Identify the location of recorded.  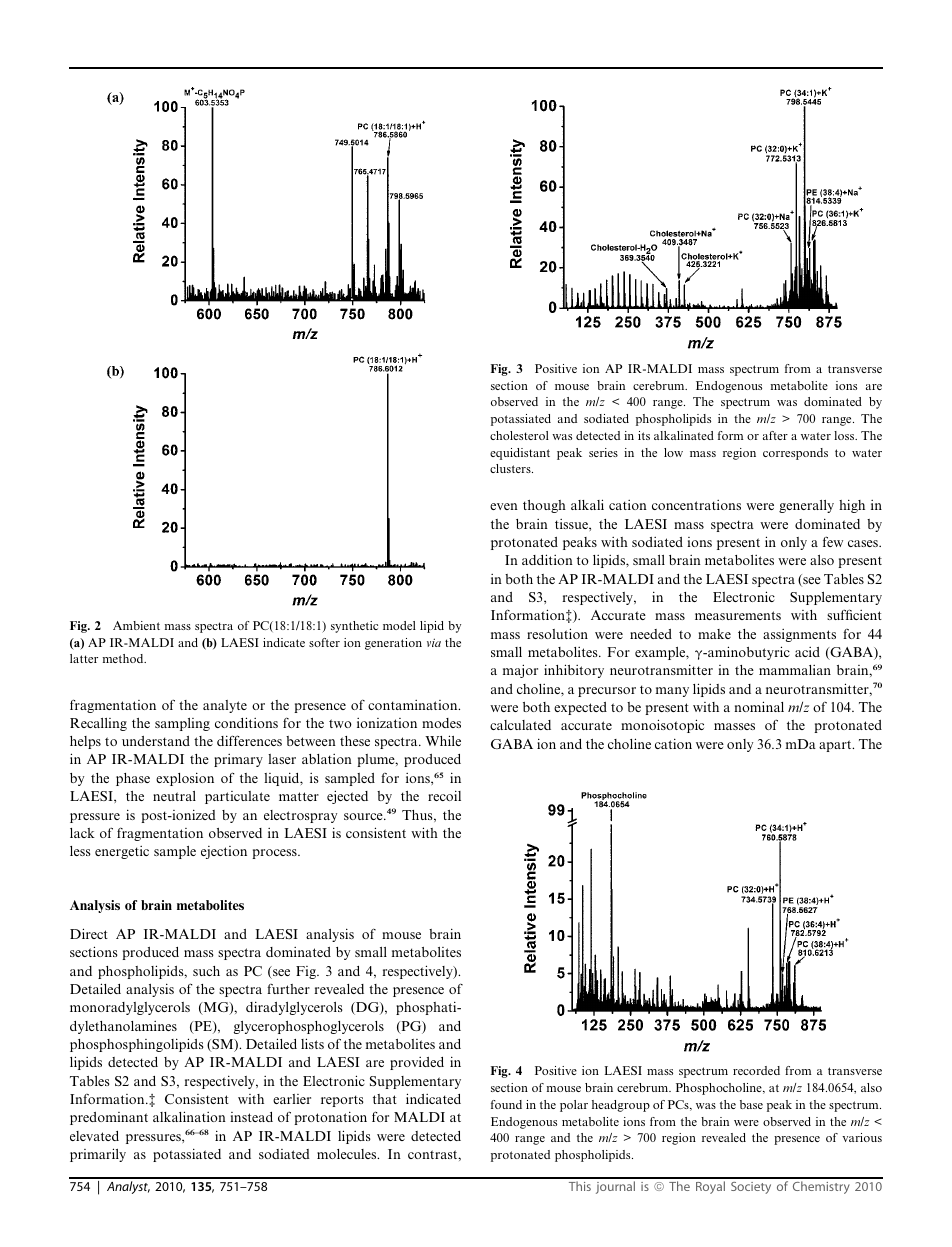
(756, 1070).
